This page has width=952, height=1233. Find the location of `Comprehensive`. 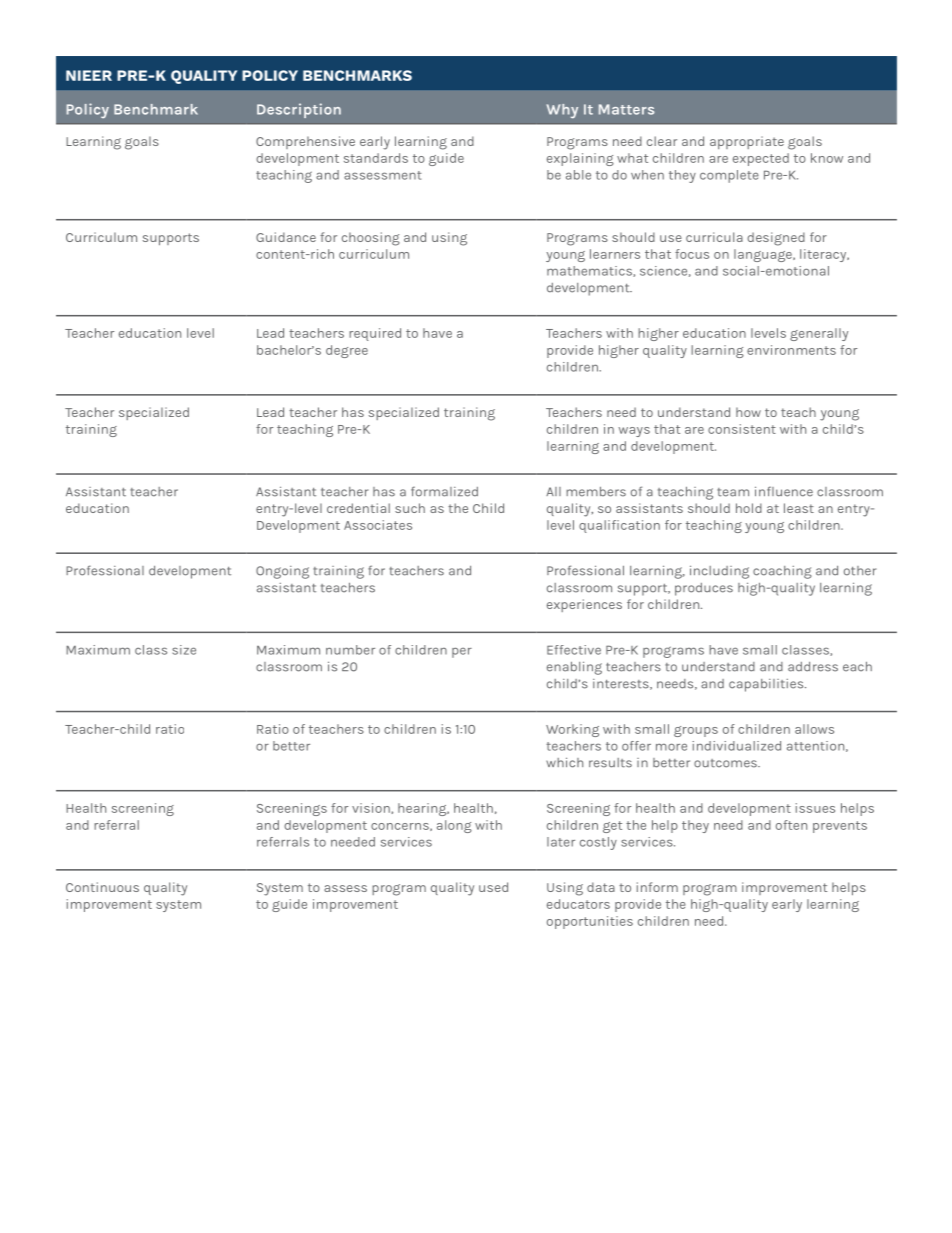

Comprehensive is located at coordinates (305, 142).
